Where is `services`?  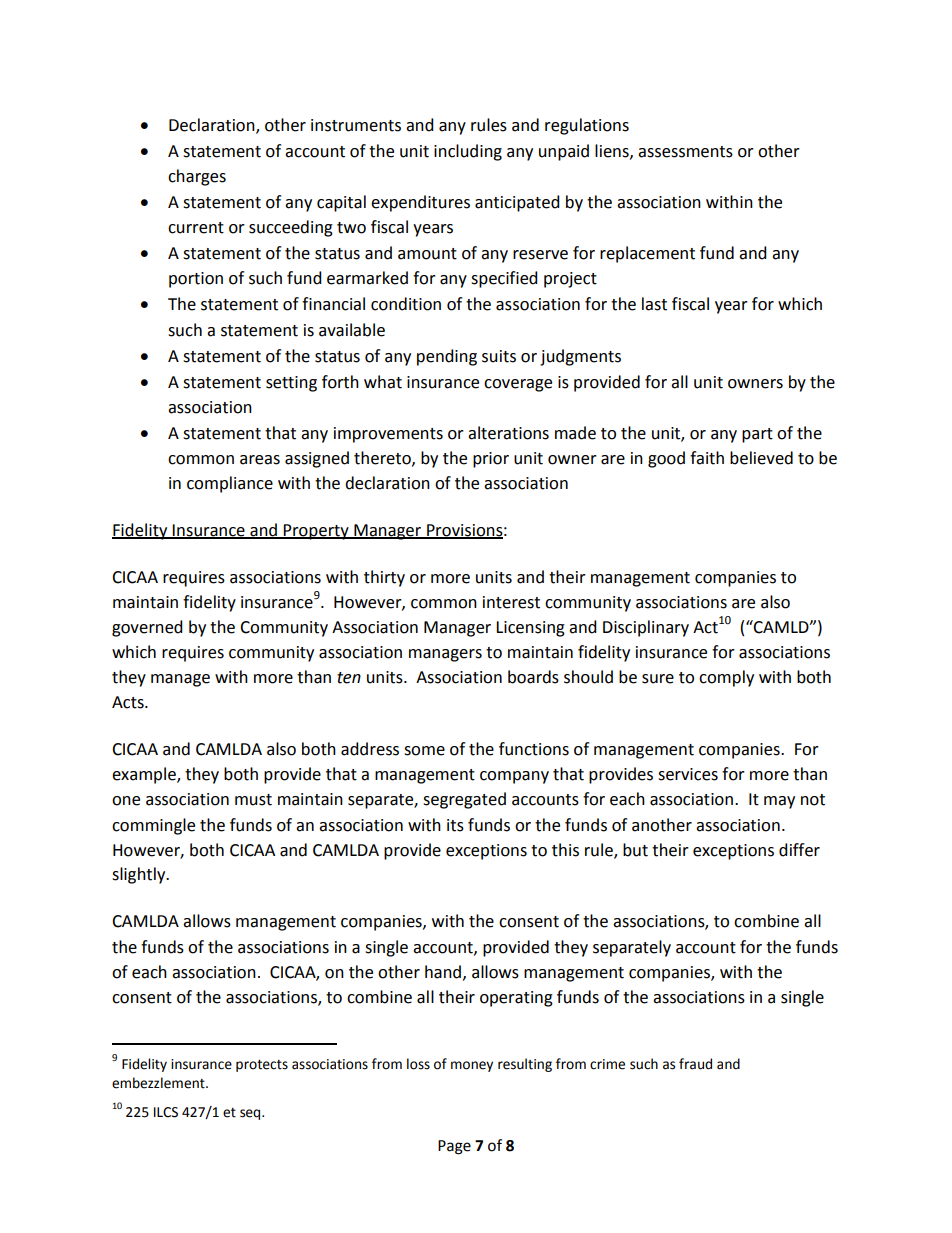 services is located at coordinates (688, 774).
